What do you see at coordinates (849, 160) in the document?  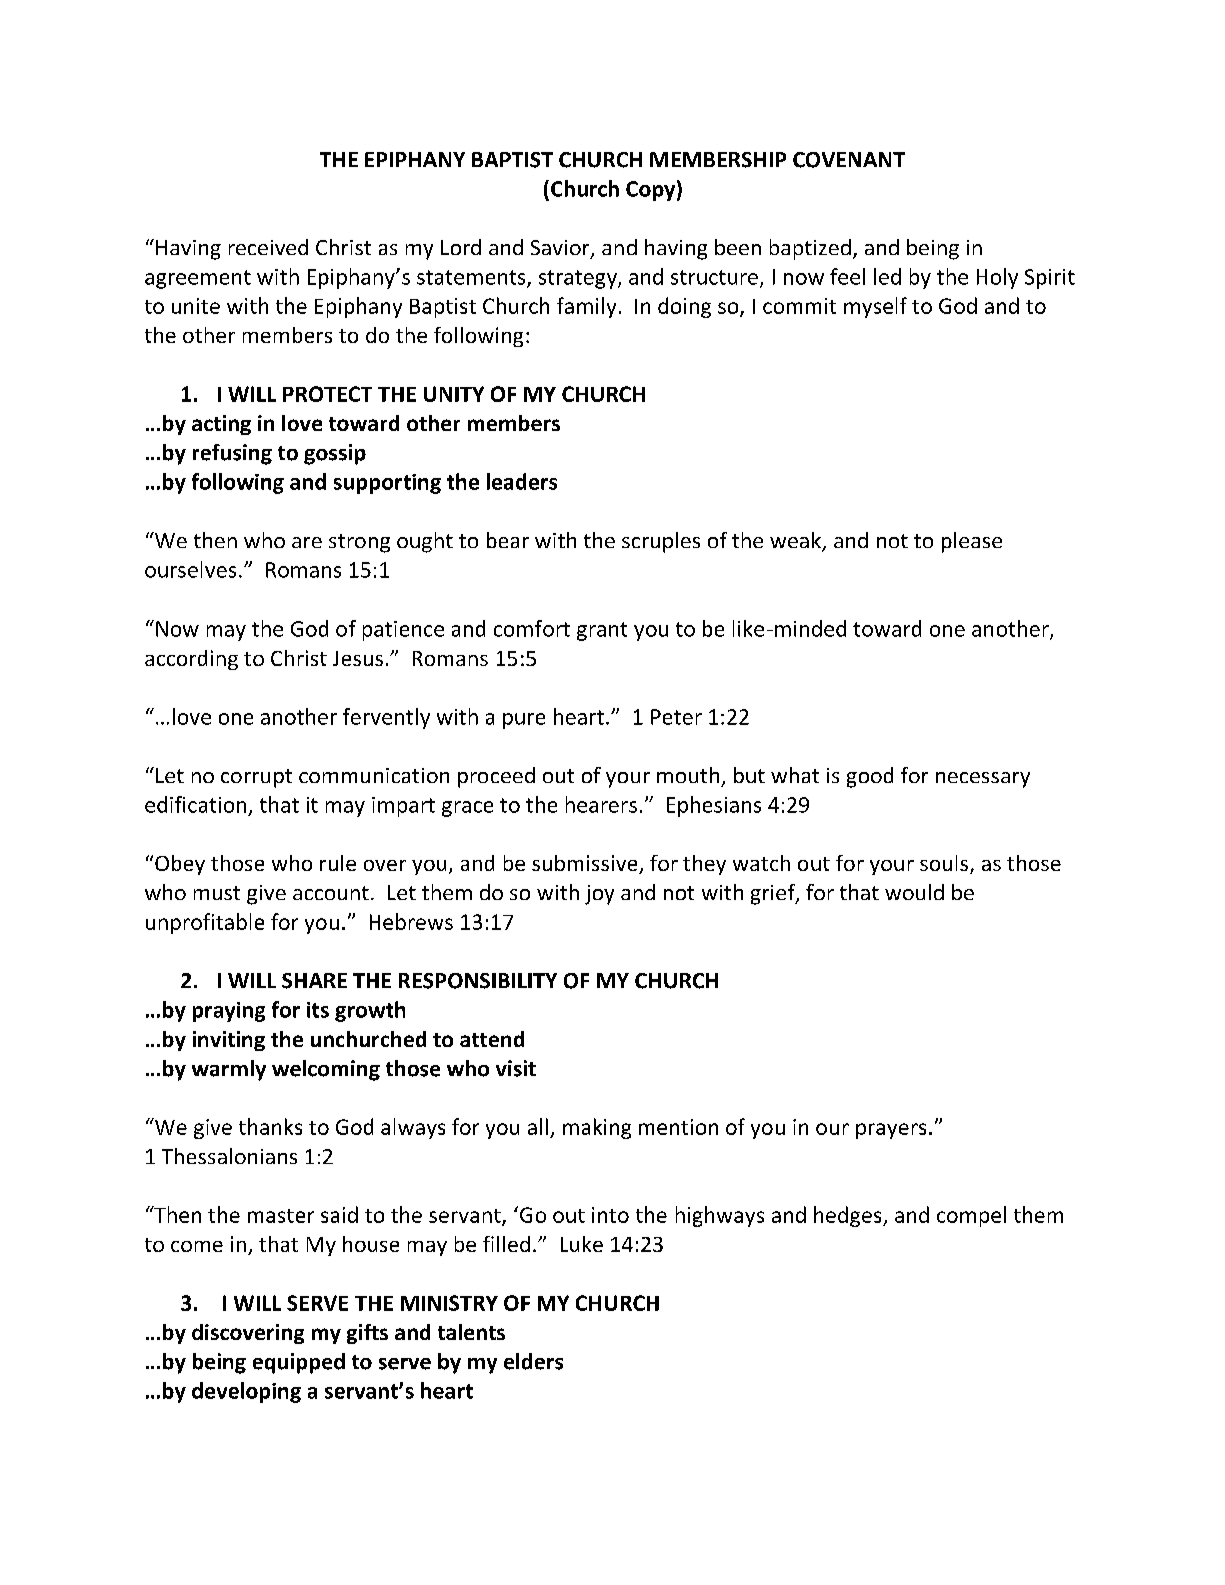 I see `COVENANT` at bounding box center [849, 160].
